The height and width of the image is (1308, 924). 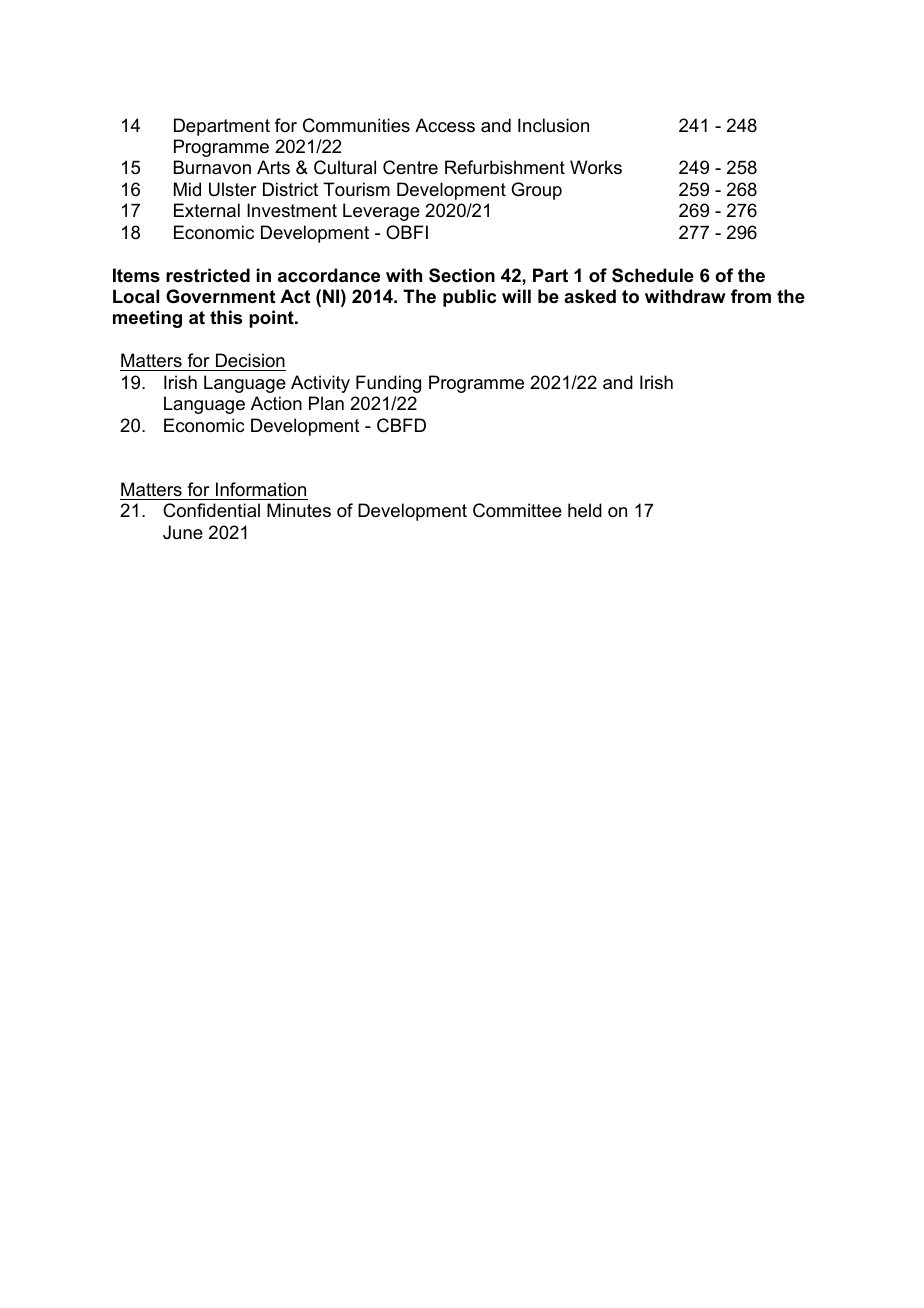 I want to click on Leverage, so click(x=381, y=212).
